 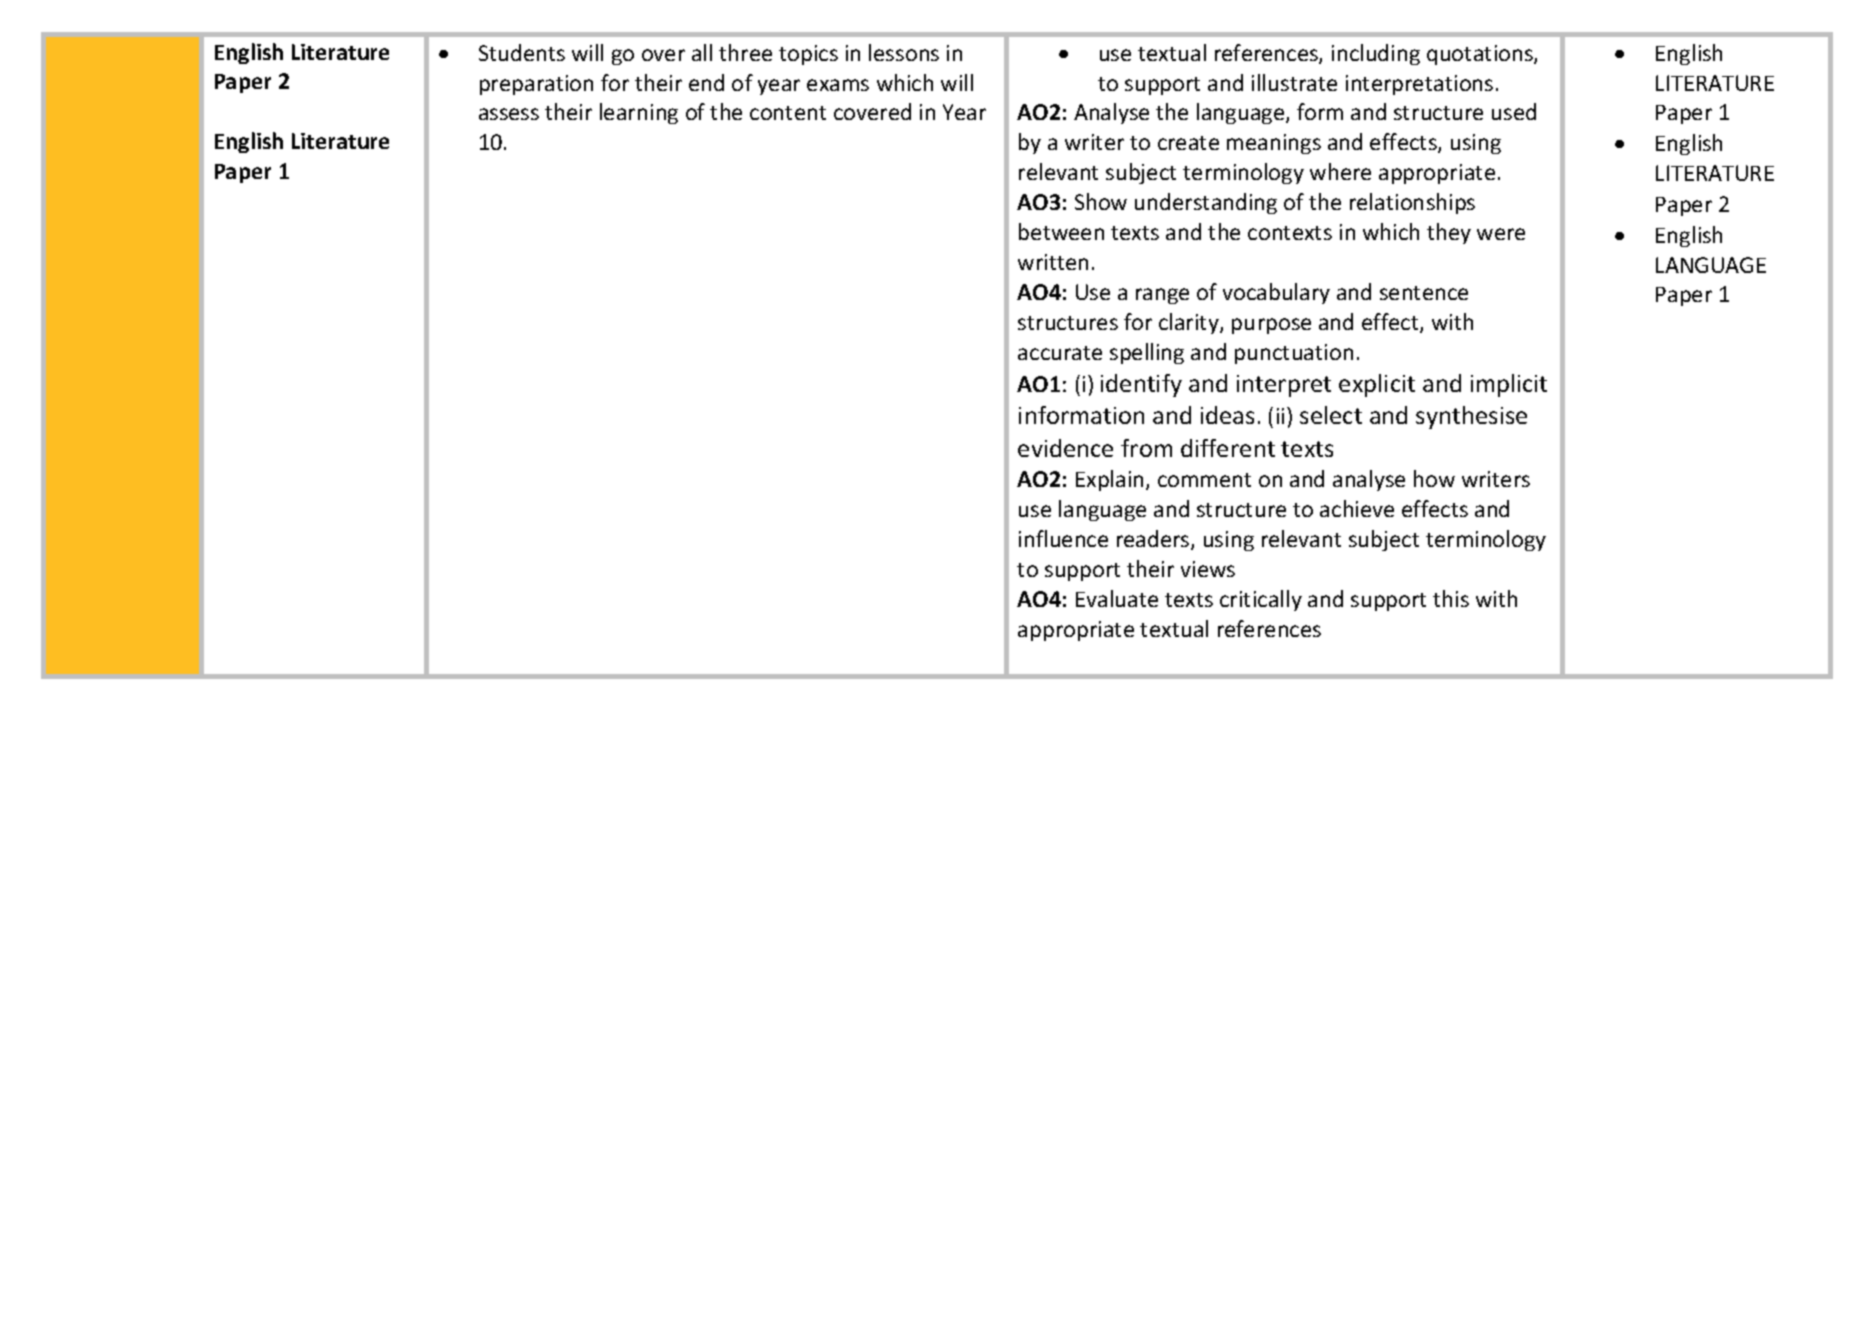 What do you see at coordinates (1063, 538) in the screenshot?
I see `influence` at bounding box center [1063, 538].
